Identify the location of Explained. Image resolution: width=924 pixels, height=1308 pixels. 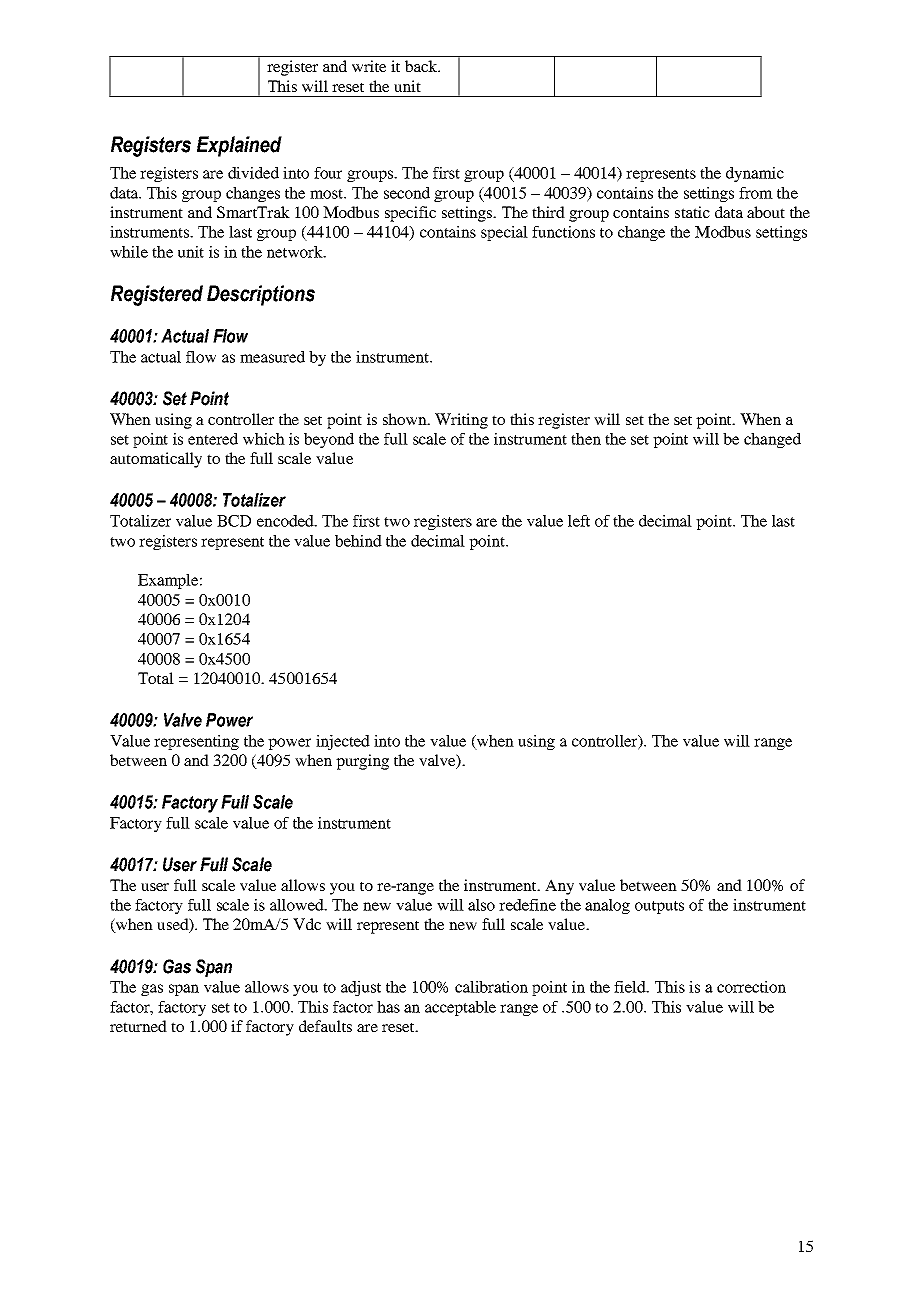
(239, 146).
